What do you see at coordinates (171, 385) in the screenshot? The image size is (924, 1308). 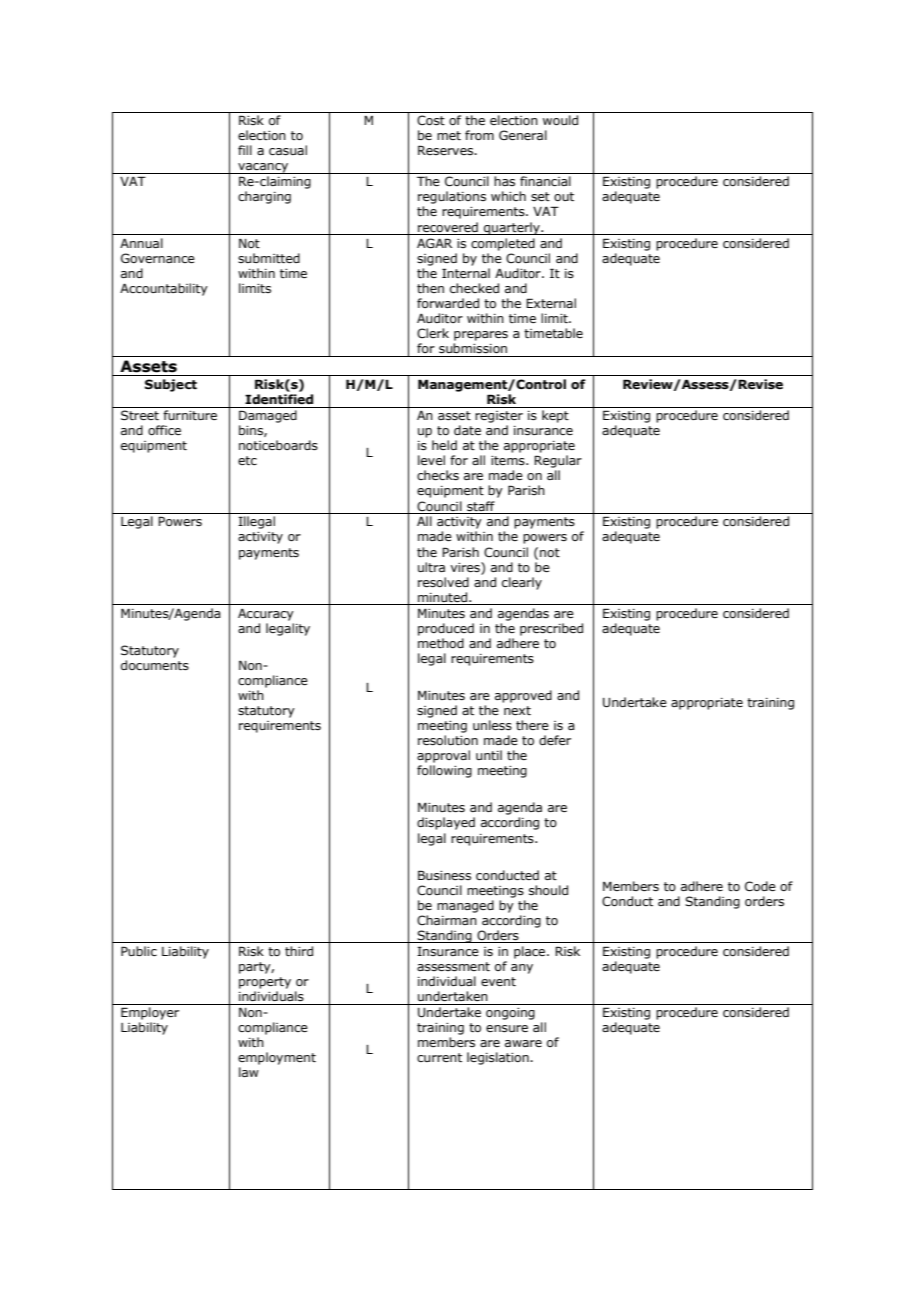 I see `Subject` at bounding box center [171, 385].
